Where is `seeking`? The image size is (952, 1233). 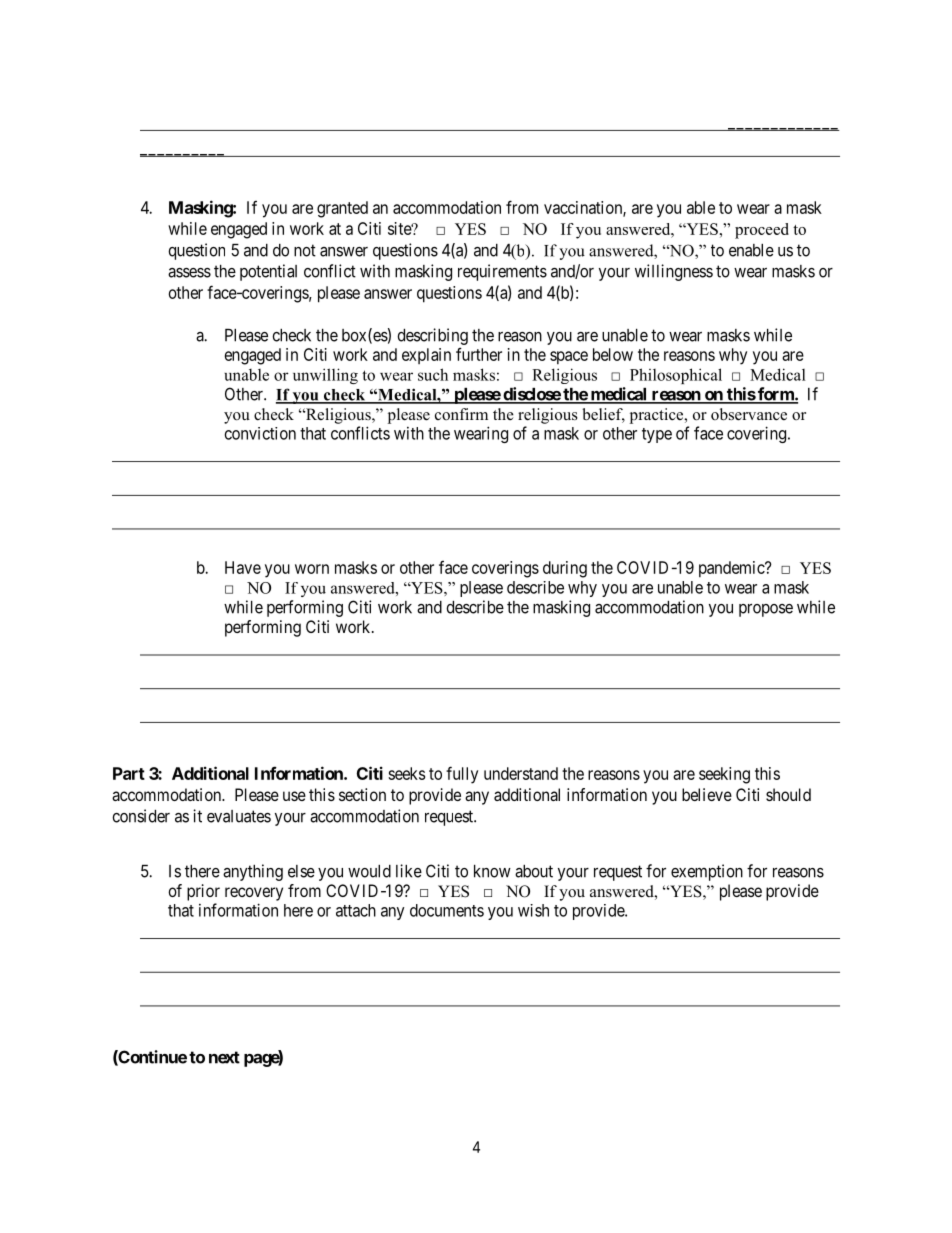
seeking is located at coordinates (724, 775).
